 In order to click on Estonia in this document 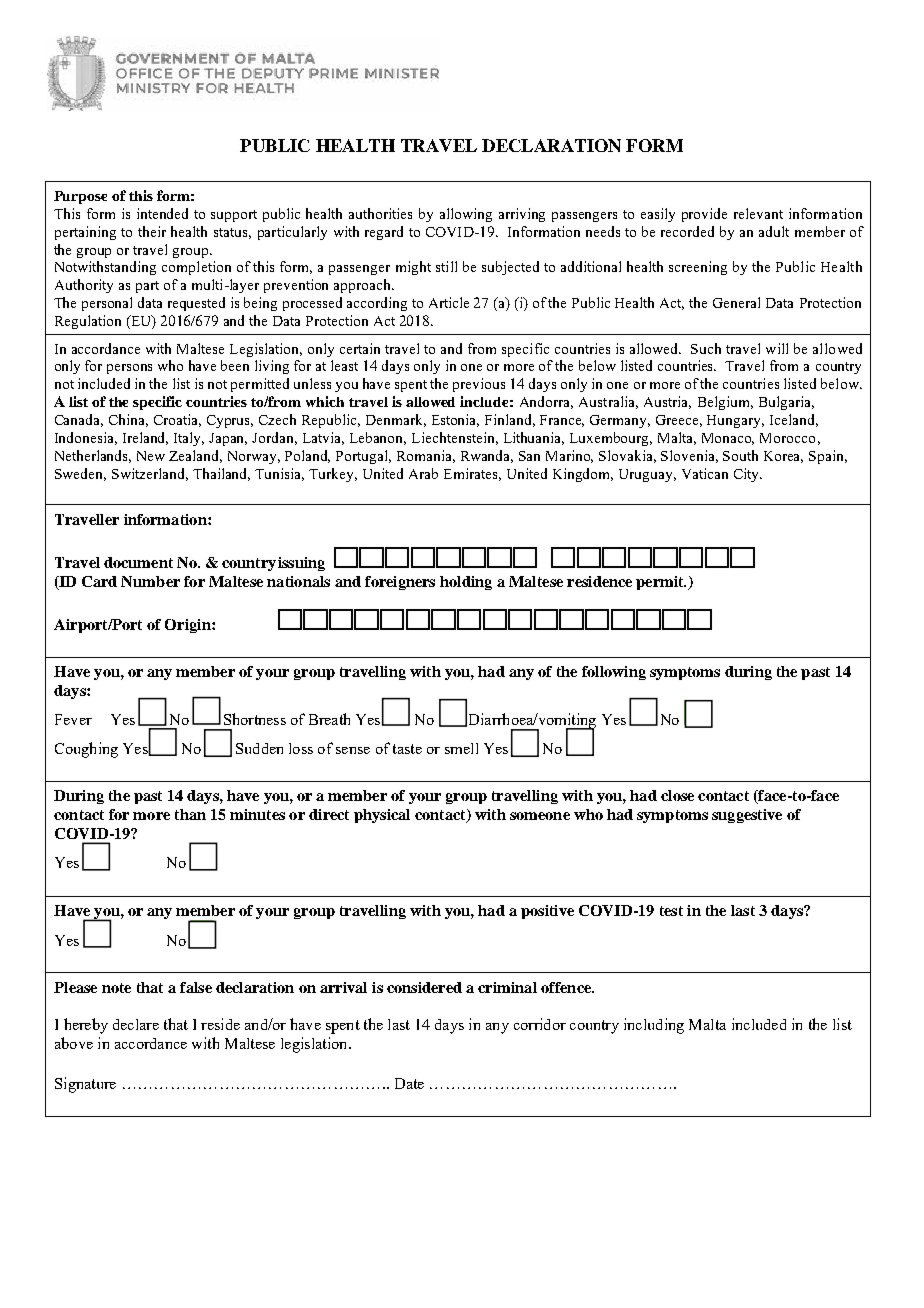, I will do `click(455, 420)`.
